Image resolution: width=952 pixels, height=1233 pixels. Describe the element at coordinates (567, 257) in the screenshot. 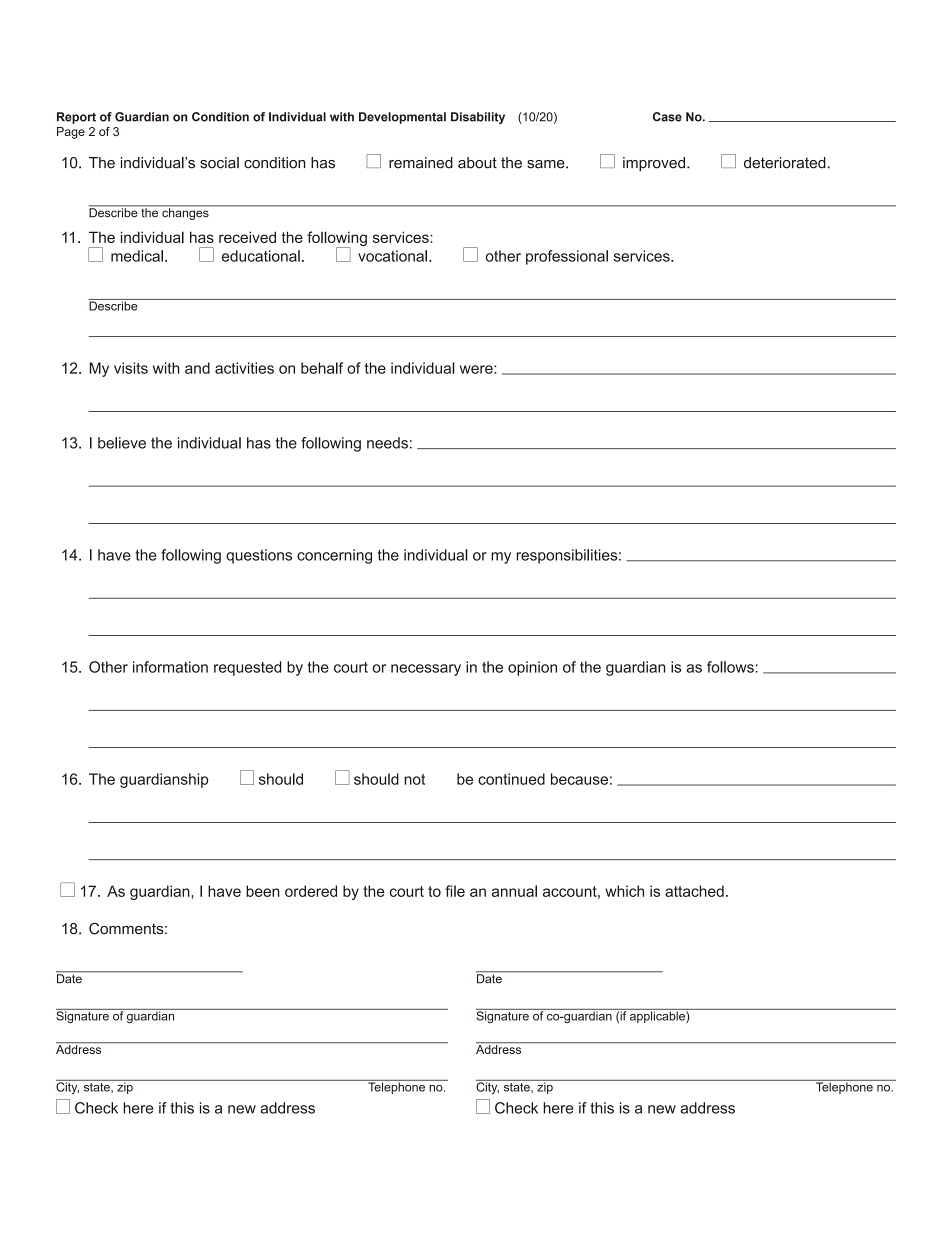

I see `professional` at that location.
